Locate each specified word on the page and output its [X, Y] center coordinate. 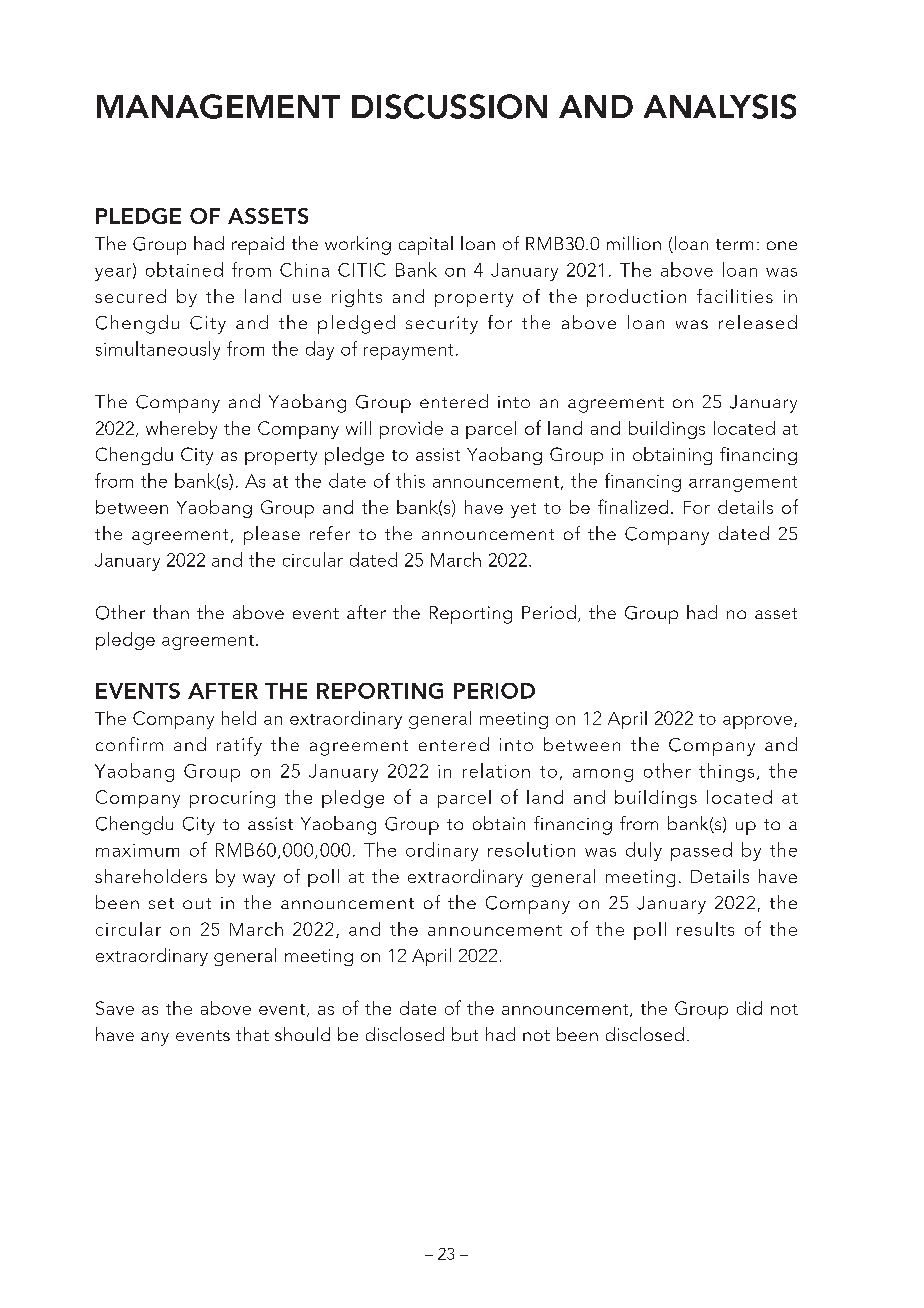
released [758, 322]
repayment [408, 352]
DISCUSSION [449, 106]
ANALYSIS [720, 106]
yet [523, 510]
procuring [232, 799]
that [252, 1034]
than [171, 612]
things [726, 772]
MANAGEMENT [218, 106]
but [465, 1034]
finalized [633, 506]
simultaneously [158, 350]
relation [496, 770]
